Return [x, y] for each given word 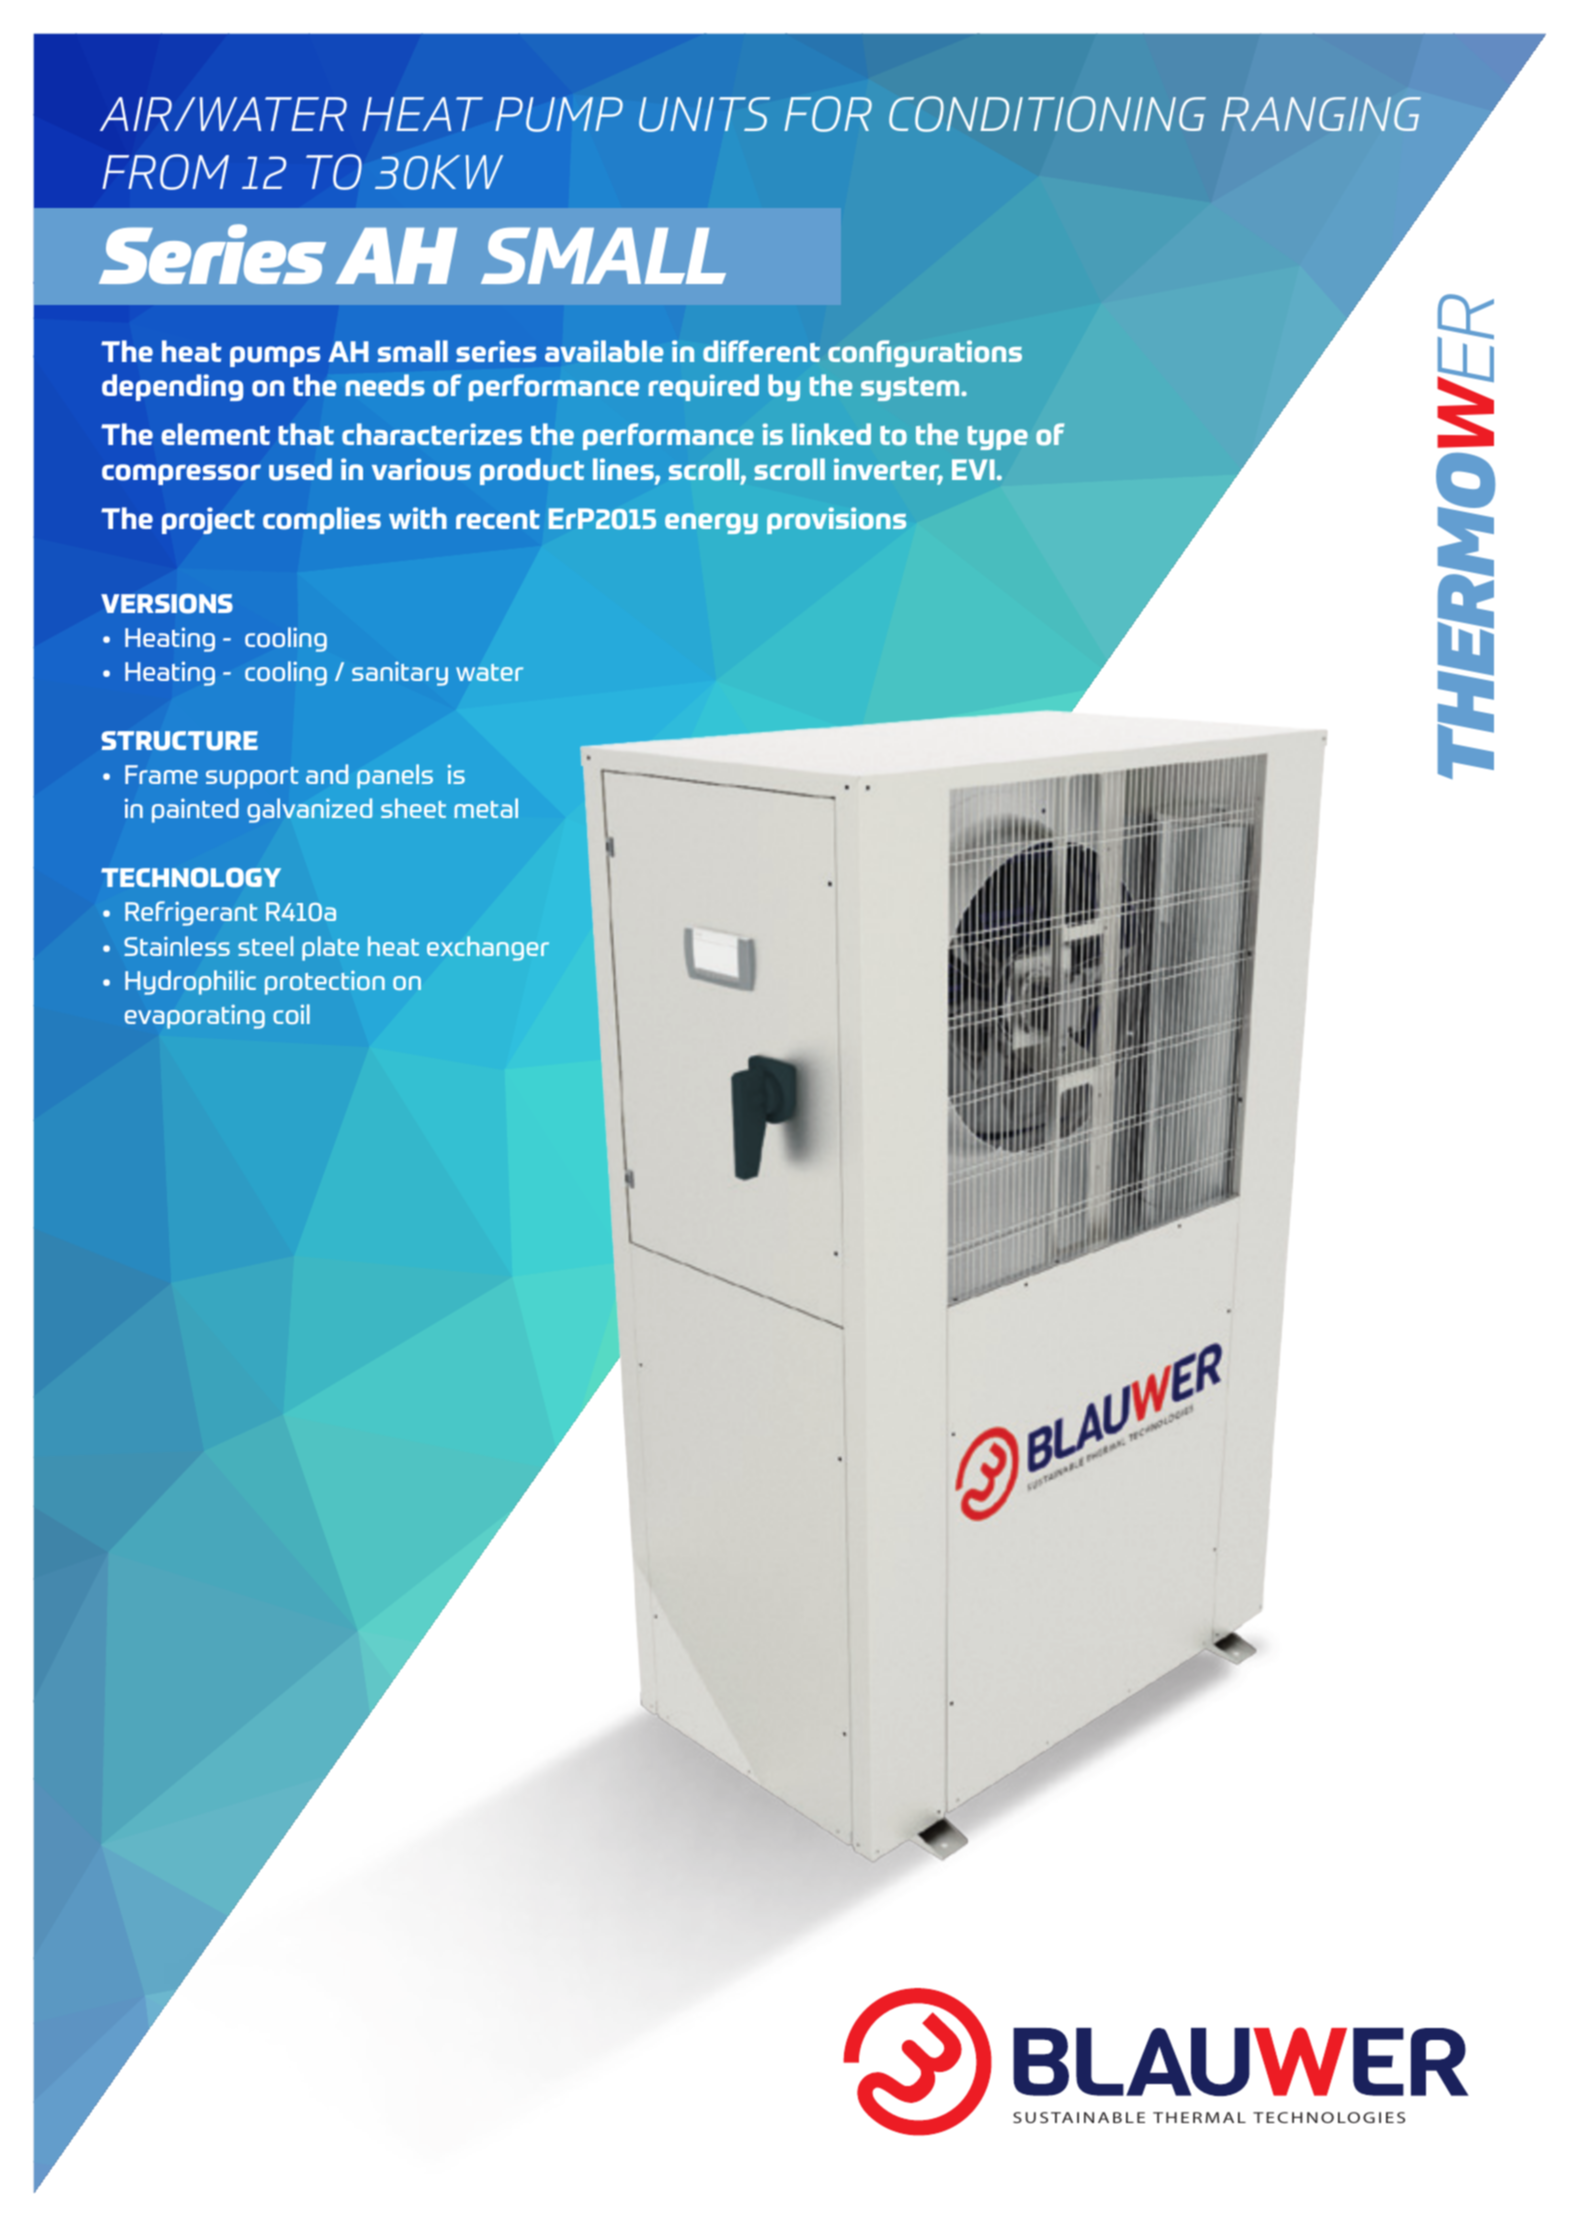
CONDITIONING [1047, 114]
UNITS [704, 114]
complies [322, 520]
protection [325, 982]
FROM [165, 172]
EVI [973, 469]
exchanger [488, 948]
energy [711, 523]
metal [486, 808]
